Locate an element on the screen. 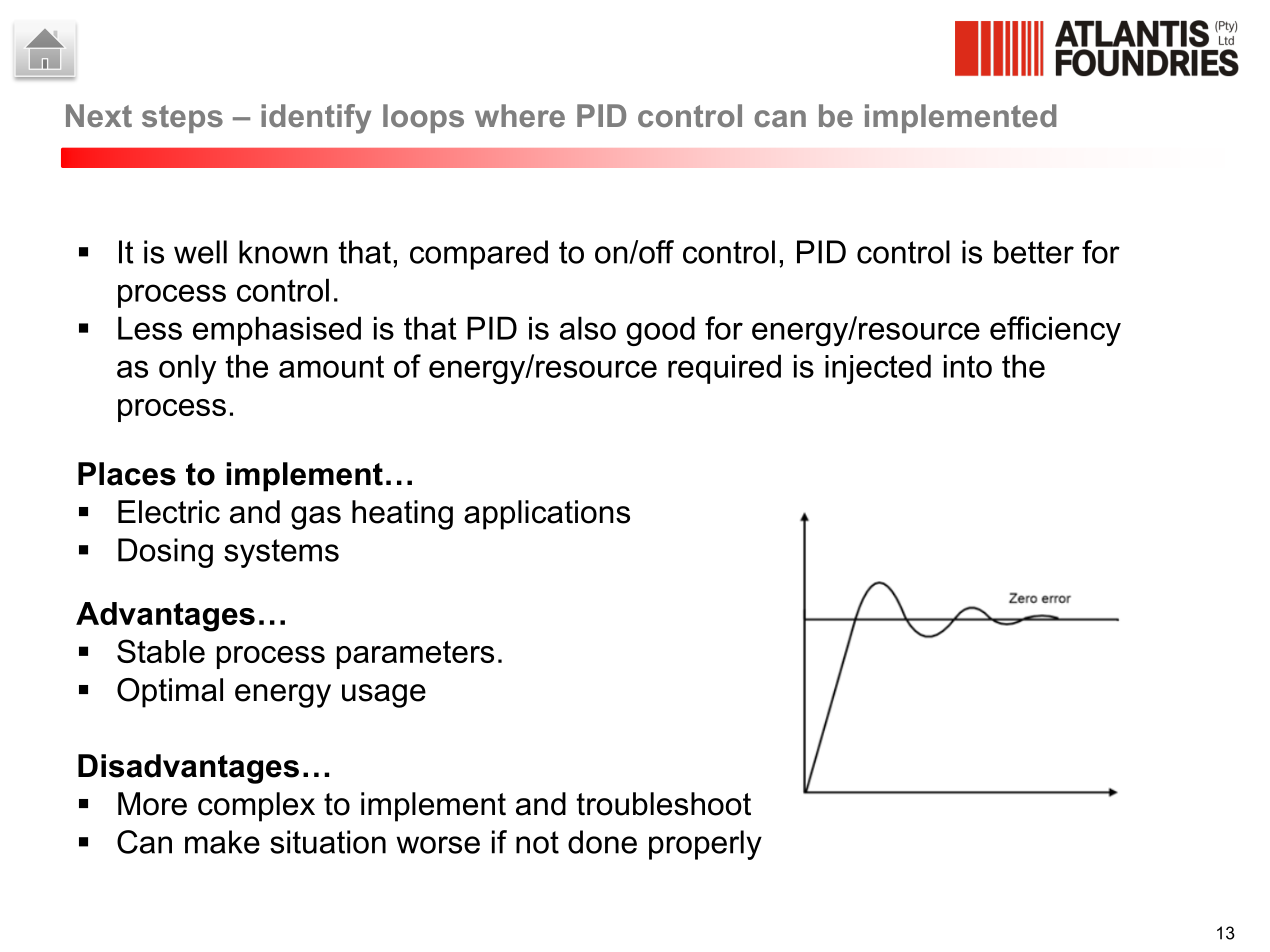  Dosing is located at coordinates (165, 553).
